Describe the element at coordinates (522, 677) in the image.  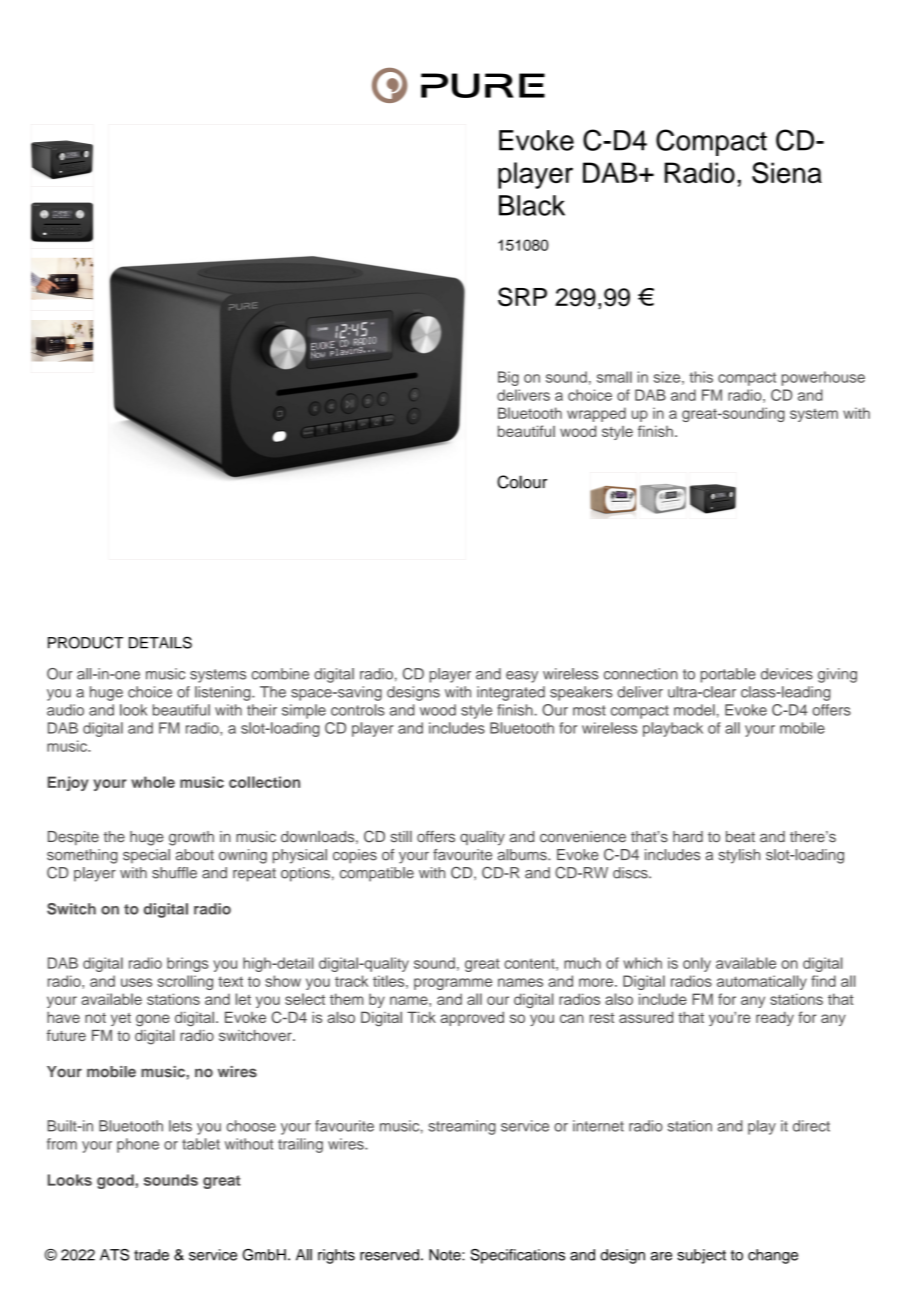
I see `easy` at that location.
